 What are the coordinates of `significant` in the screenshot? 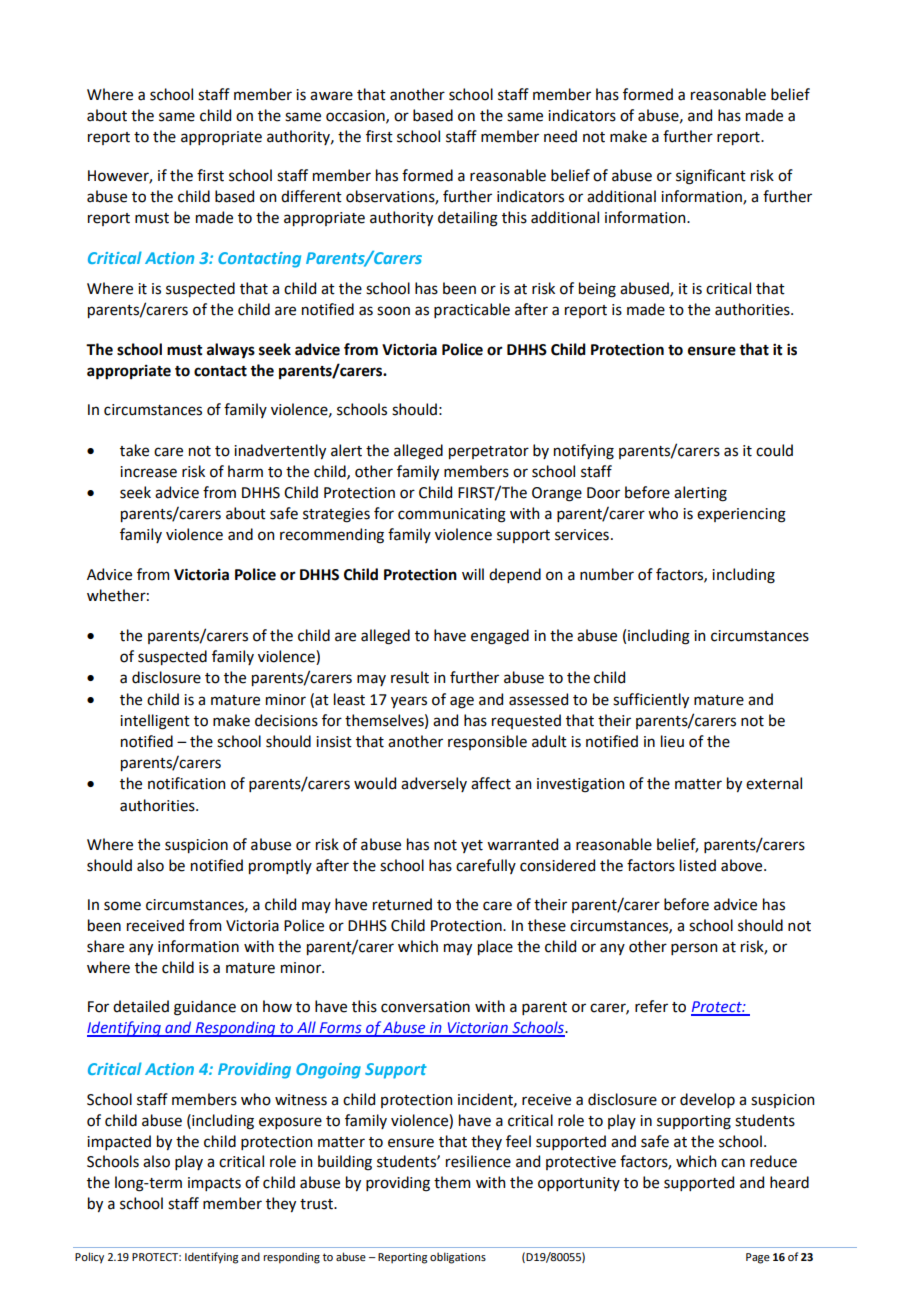 It's located at (711, 177).
